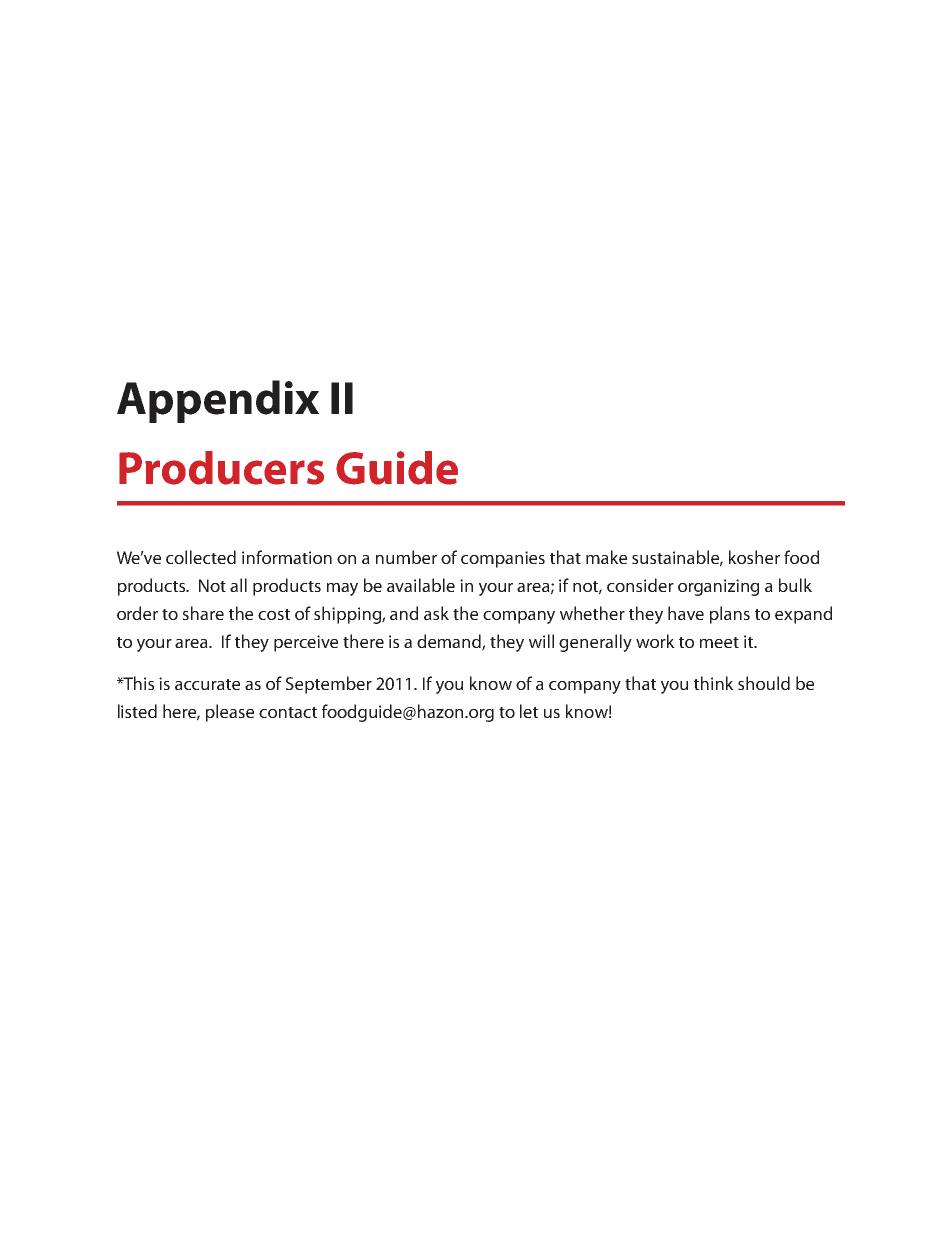 This image has height=1233, width=952. What do you see at coordinates (203, 613) in the image?
I see `share` at bounding box center [203, 613].
